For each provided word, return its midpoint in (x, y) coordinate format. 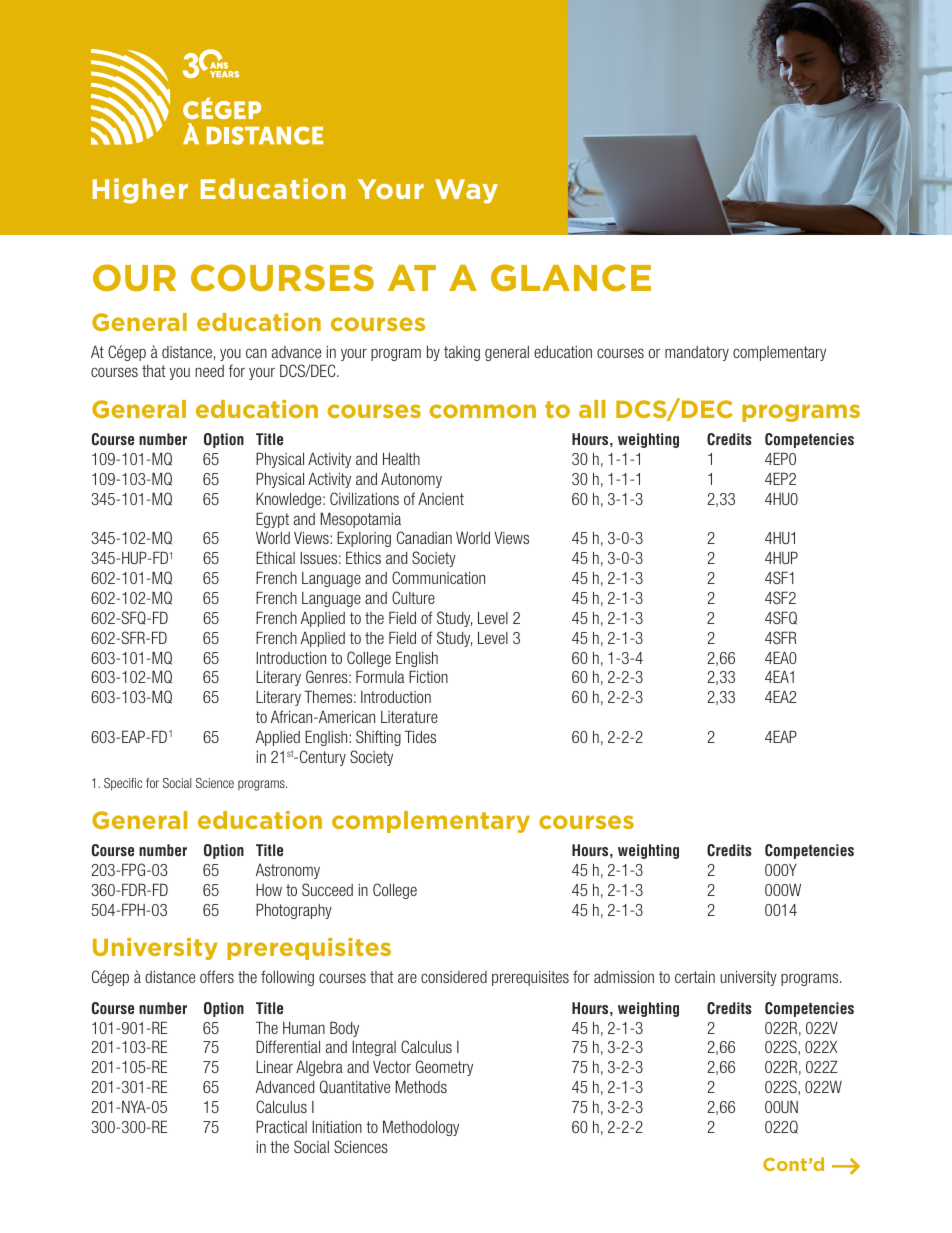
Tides (420, 736)
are (407, 978)
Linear (274, 1066)
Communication (438, 577)
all (592, 409)
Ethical (275, 557)
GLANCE (571, 277)
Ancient (441, 498)
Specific (123, 784)
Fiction (428, 676)
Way (466, 191)
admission (624, 977)
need (209, 371)
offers (217, 976)
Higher (140, 191)
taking (462, 353)
